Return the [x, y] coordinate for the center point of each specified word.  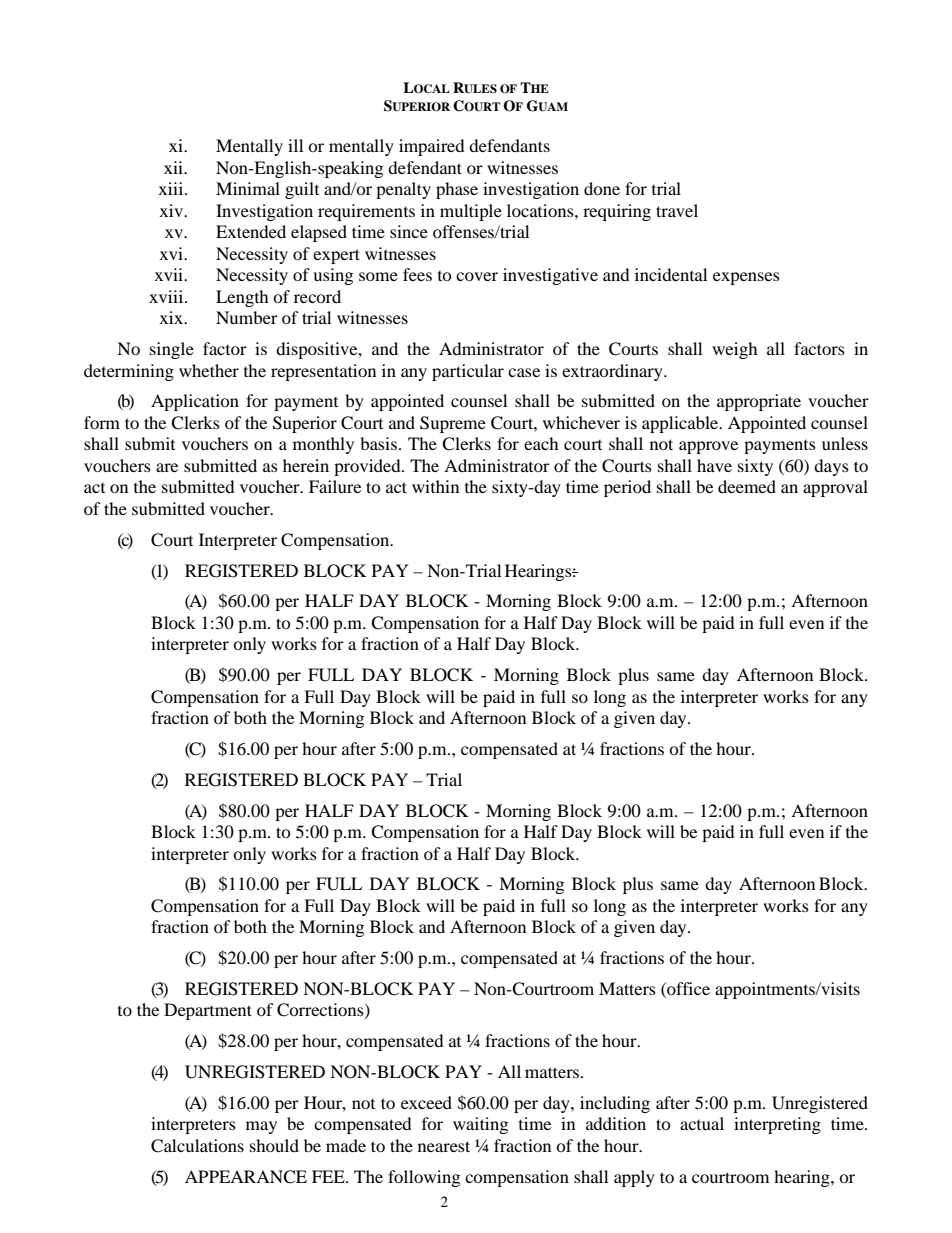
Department [208, 1011]
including [615, 1104]
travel [677, 210]
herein [306, 465]
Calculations [197, 1146]
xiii [172, 188]
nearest [444, 1146]
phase [457, 190]
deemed [747, 486]
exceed [426, 1102]
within [435, 486]
